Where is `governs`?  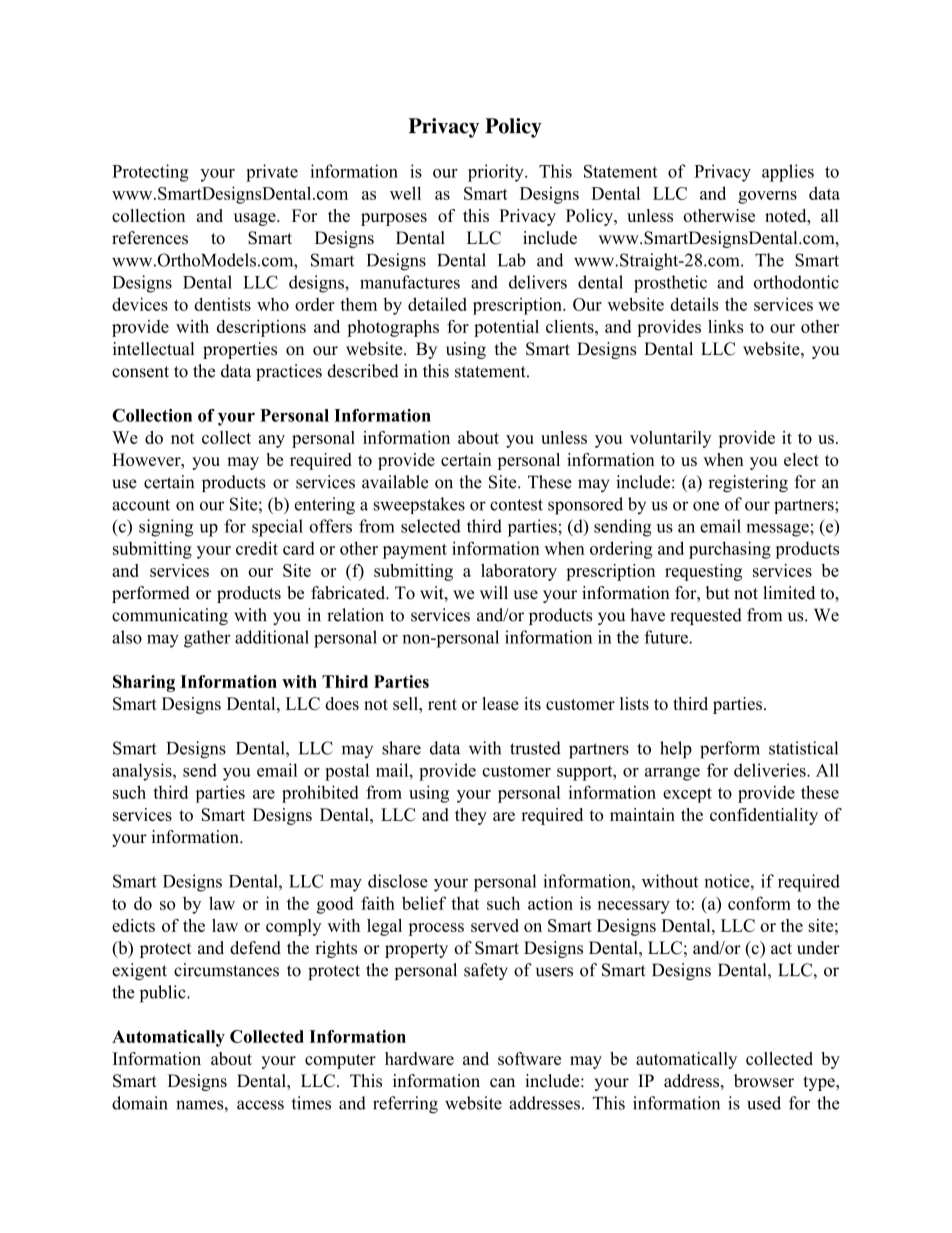 governs is located at coordinates (767, 197).
